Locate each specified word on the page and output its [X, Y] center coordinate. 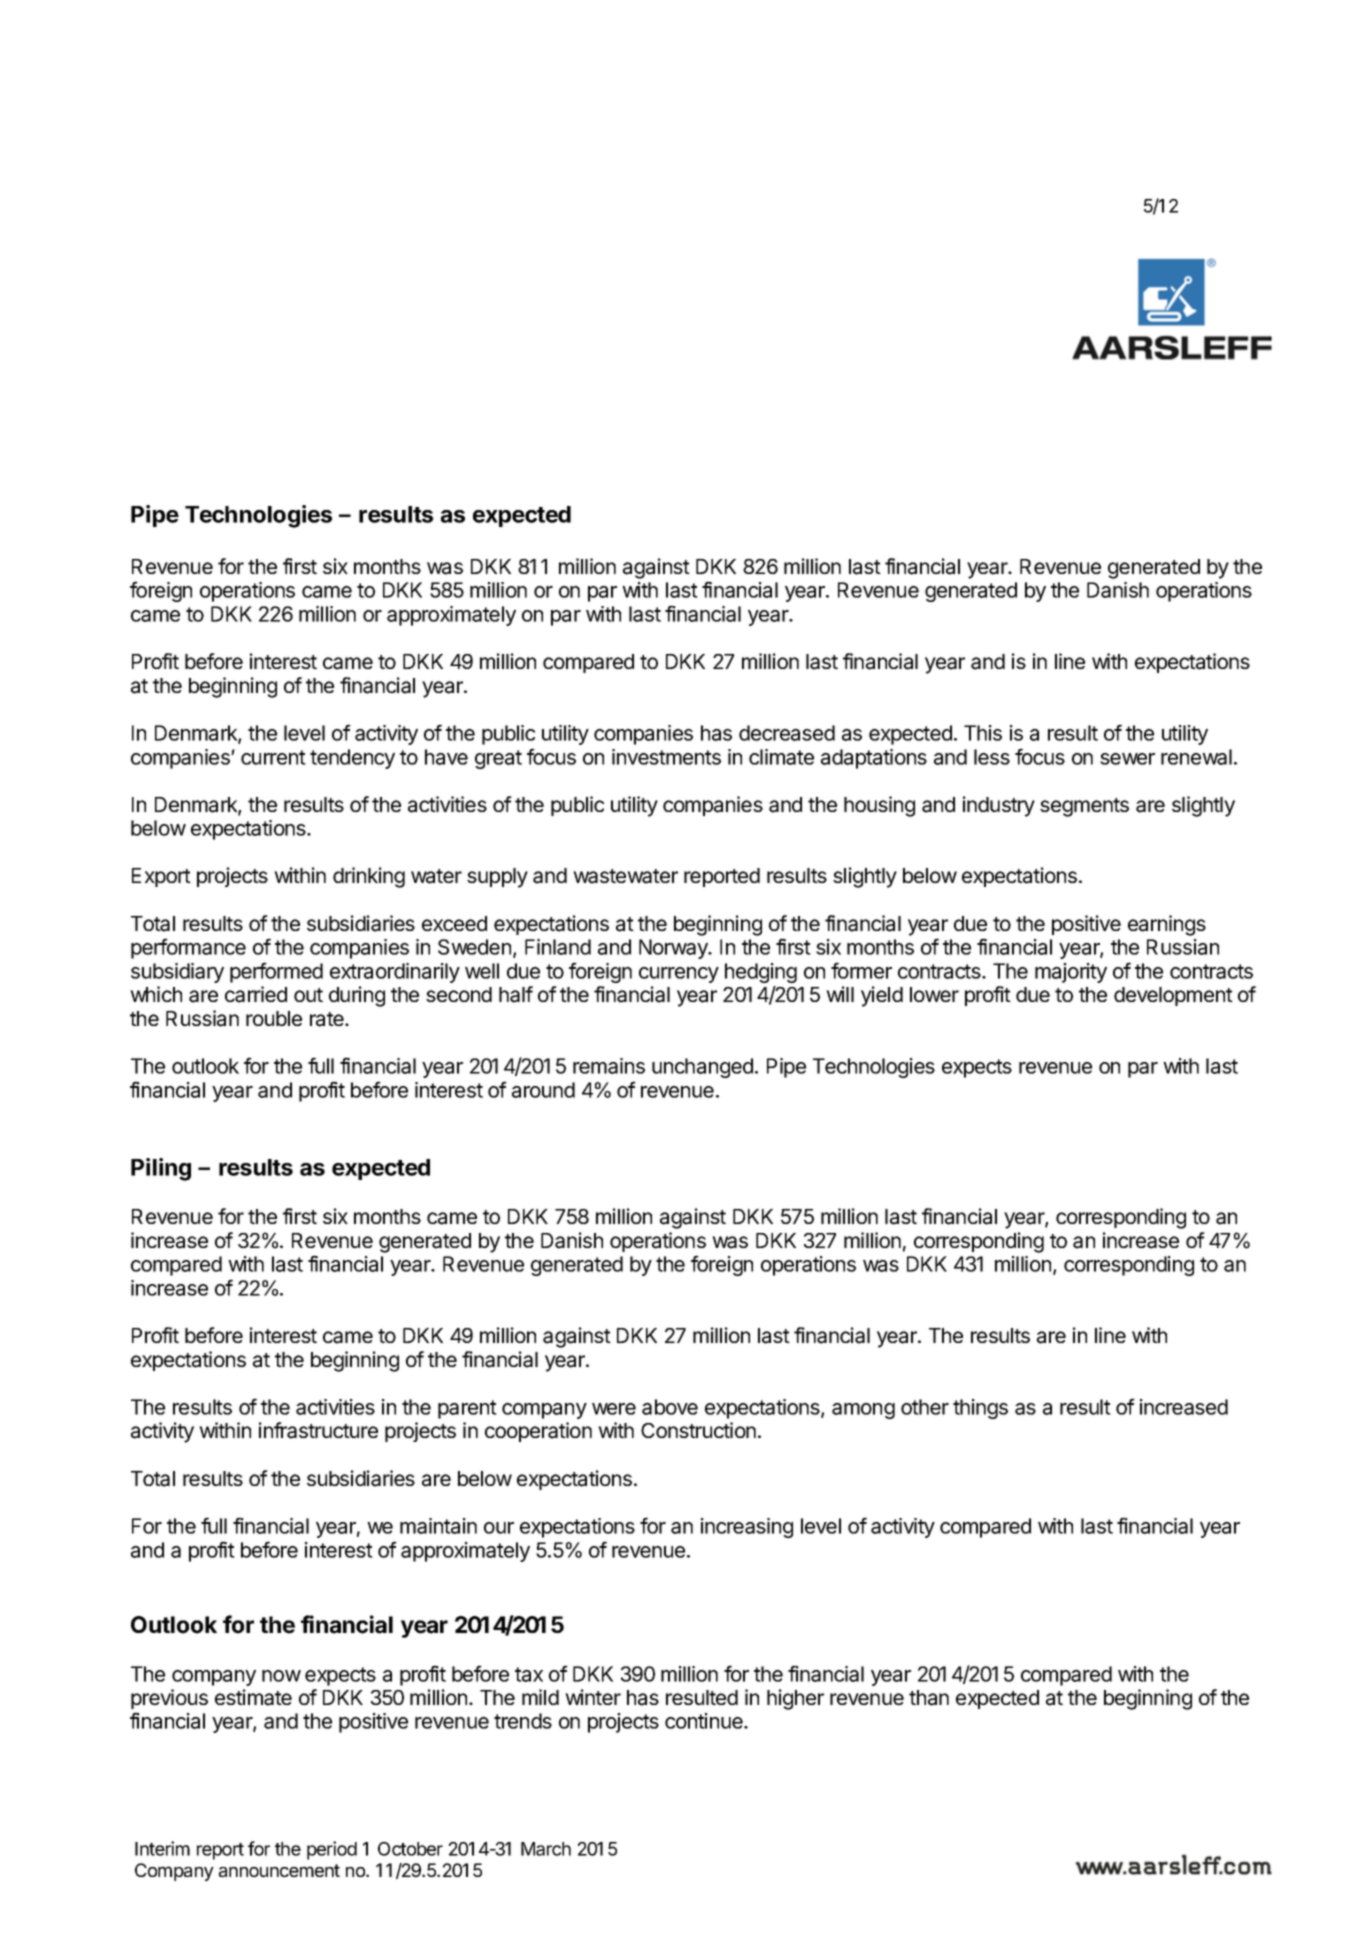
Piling [161, 1169]
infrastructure [318, 1430]
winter [593, 1697]
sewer [1127, 759]
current [273, 757]
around [543, 1090]
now [281, 1676]
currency [679, 975]
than [929, 1698]
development [1173, 996]
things [980, 1409]
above [670, 1407]
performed [276, 972]
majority [1071, 973]
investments [666, 757]
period [332, 1850]
